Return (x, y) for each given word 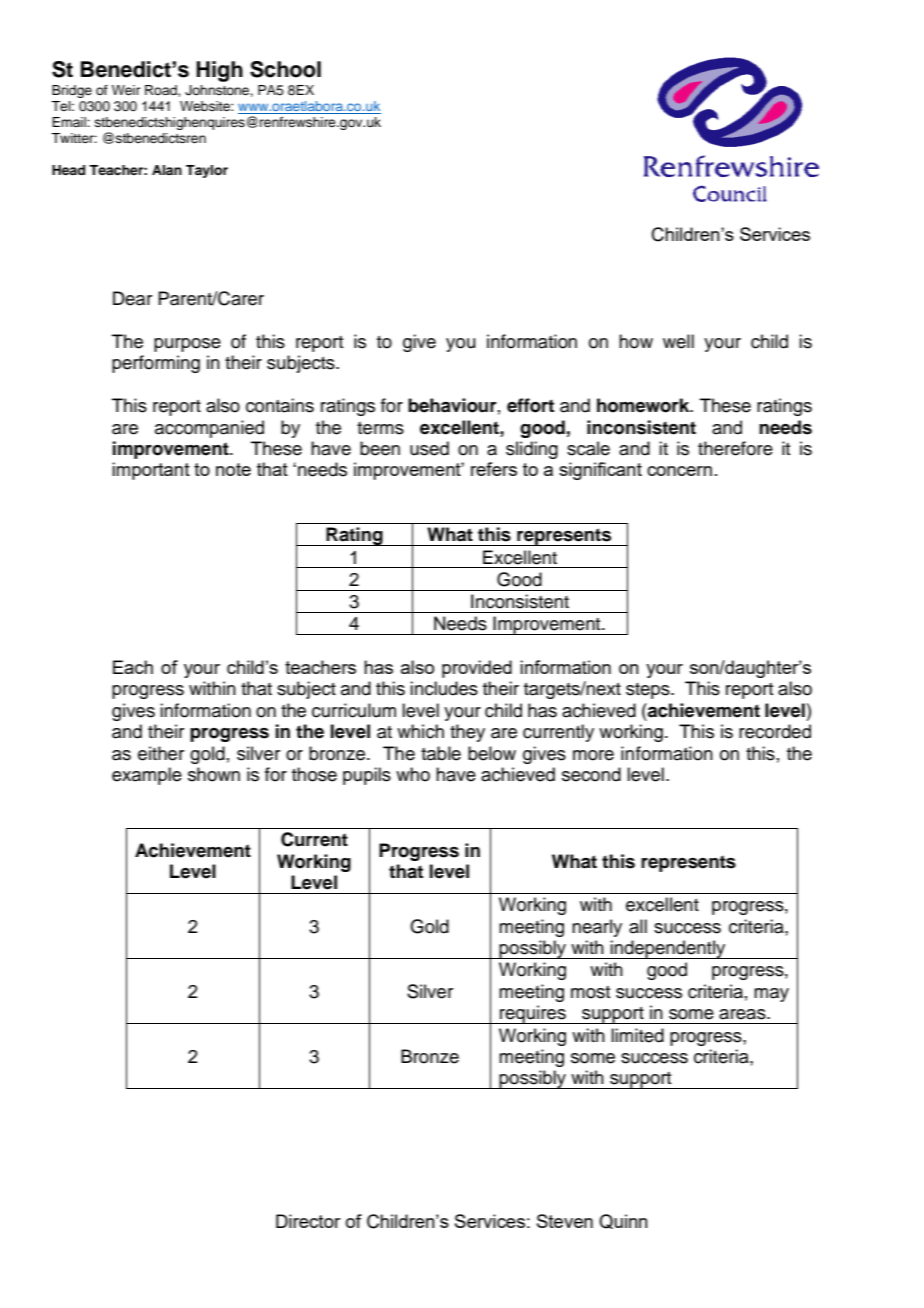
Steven (565, 1221)
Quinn (623, 1221)
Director (308, 1221)
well (678, 341)
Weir (126, 90)
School (285, 69)
